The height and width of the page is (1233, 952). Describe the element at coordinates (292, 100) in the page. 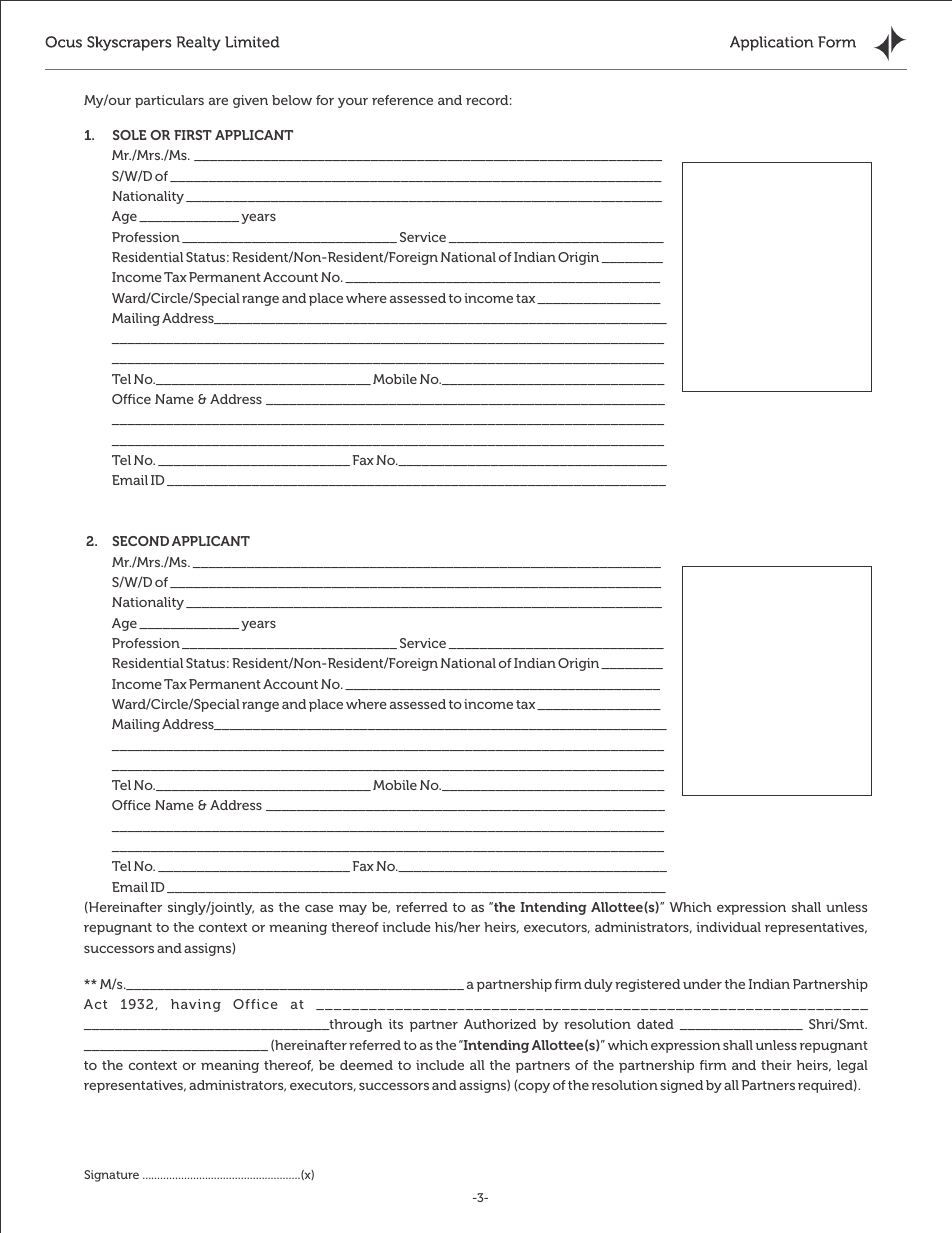

I see `below` at that location.
